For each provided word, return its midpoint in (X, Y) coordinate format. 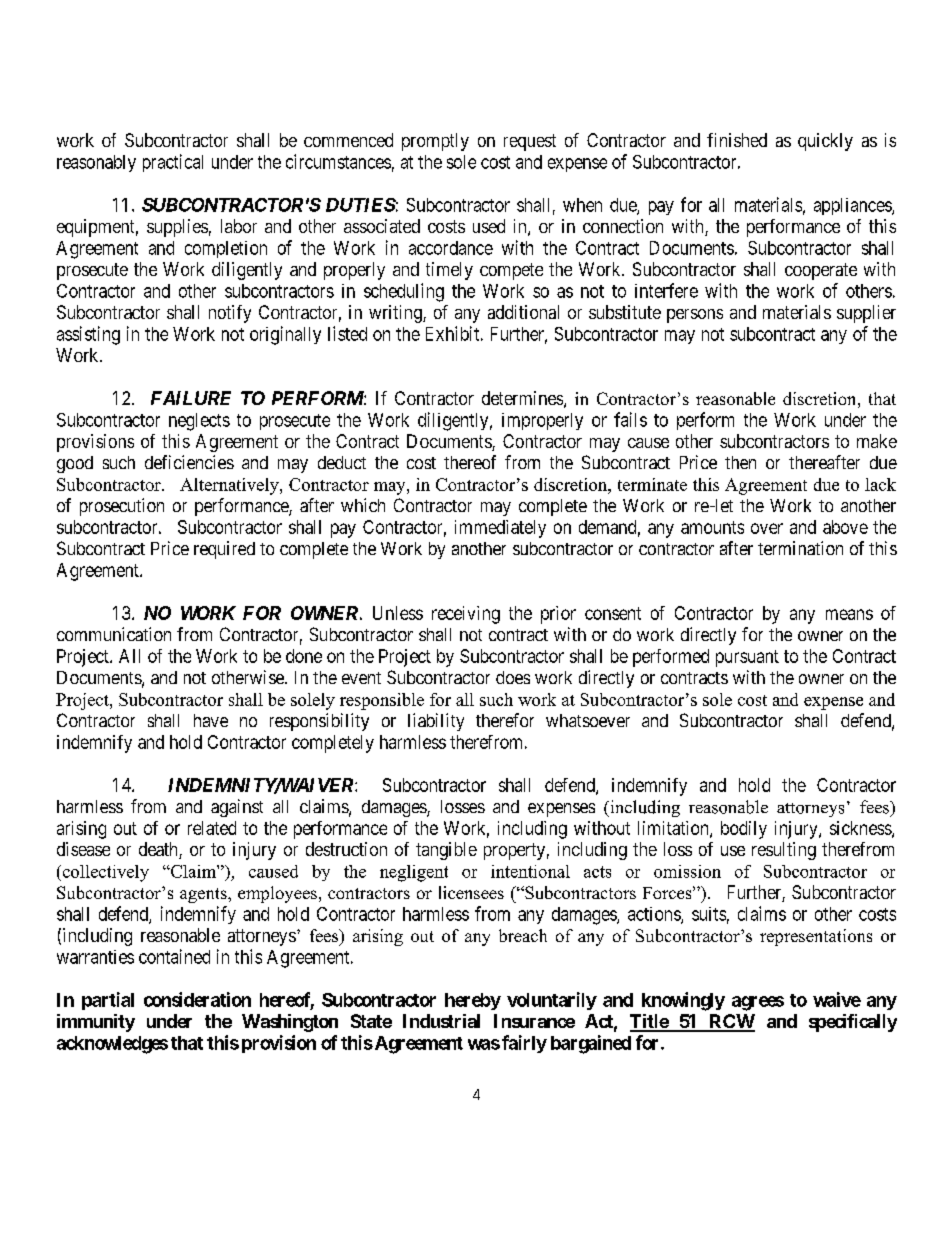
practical (173, 163)
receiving (466, 615)
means (849, 614)
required (224, 550)
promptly (435, 142)
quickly (825, 142)
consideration (197, 999)
